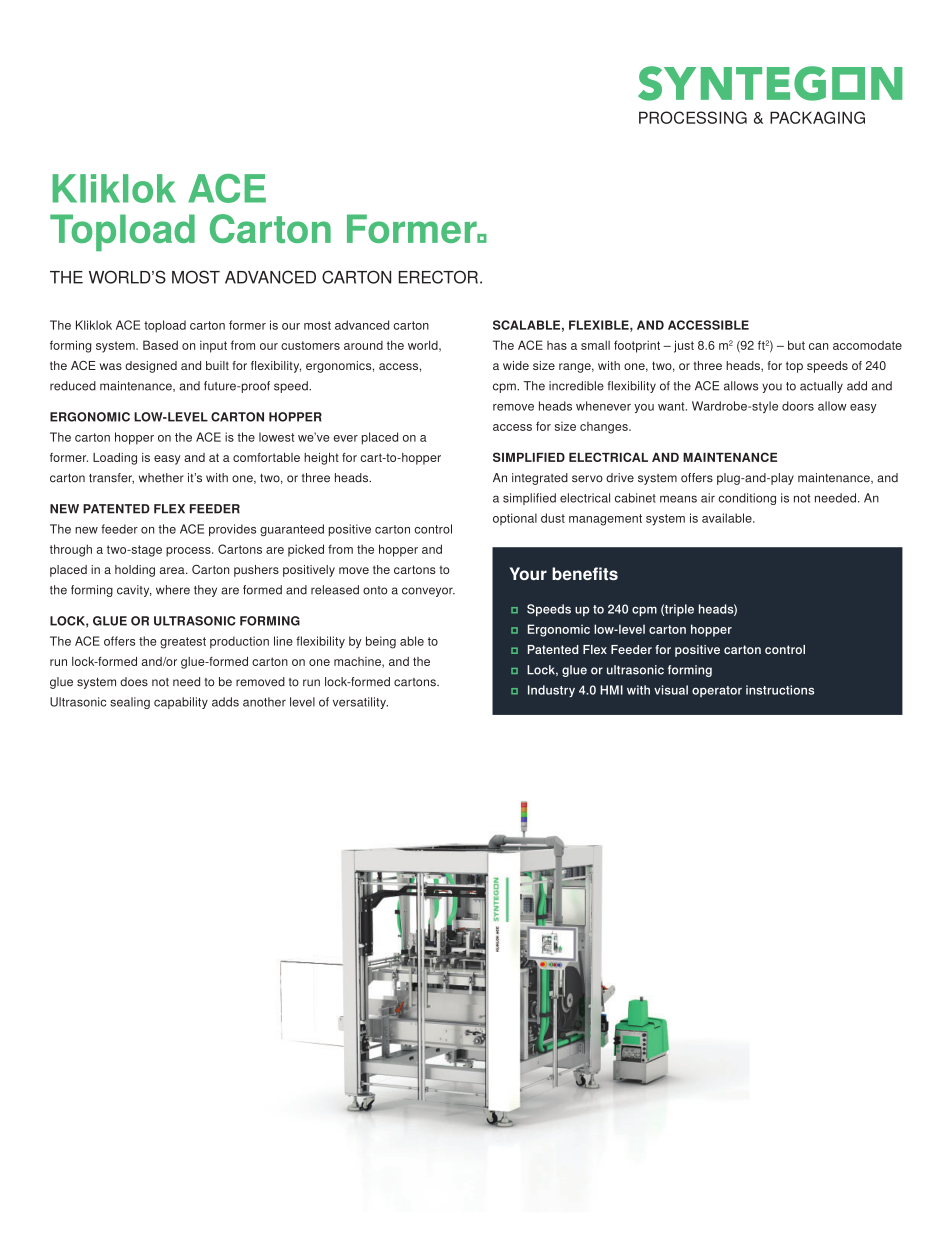 The width and height of the screenshot is (952, 1233). Describe the element at coordinates (160, 345) in the screenshot. I see `Based` at that location.
